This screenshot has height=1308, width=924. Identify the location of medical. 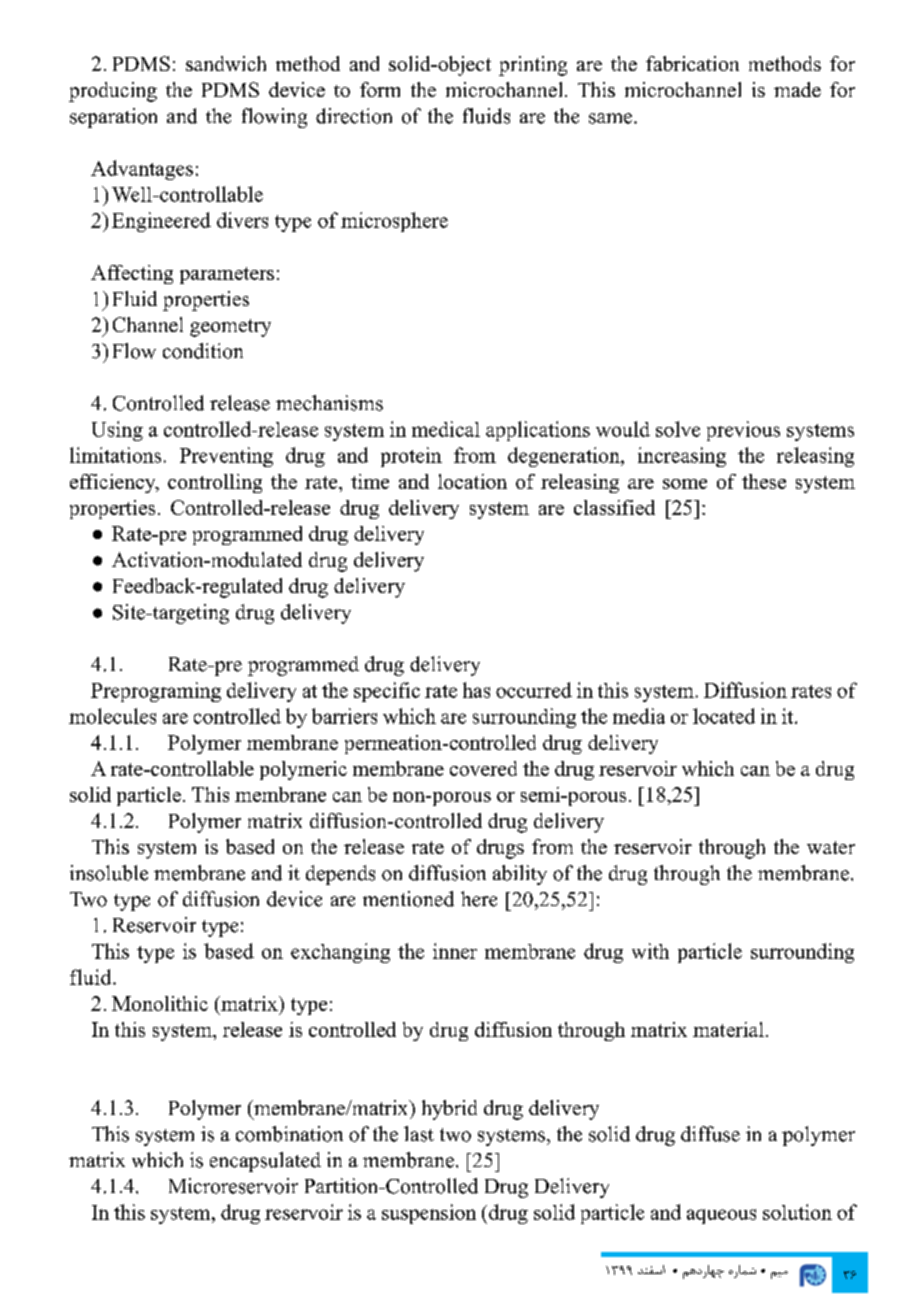
(446, 429).
